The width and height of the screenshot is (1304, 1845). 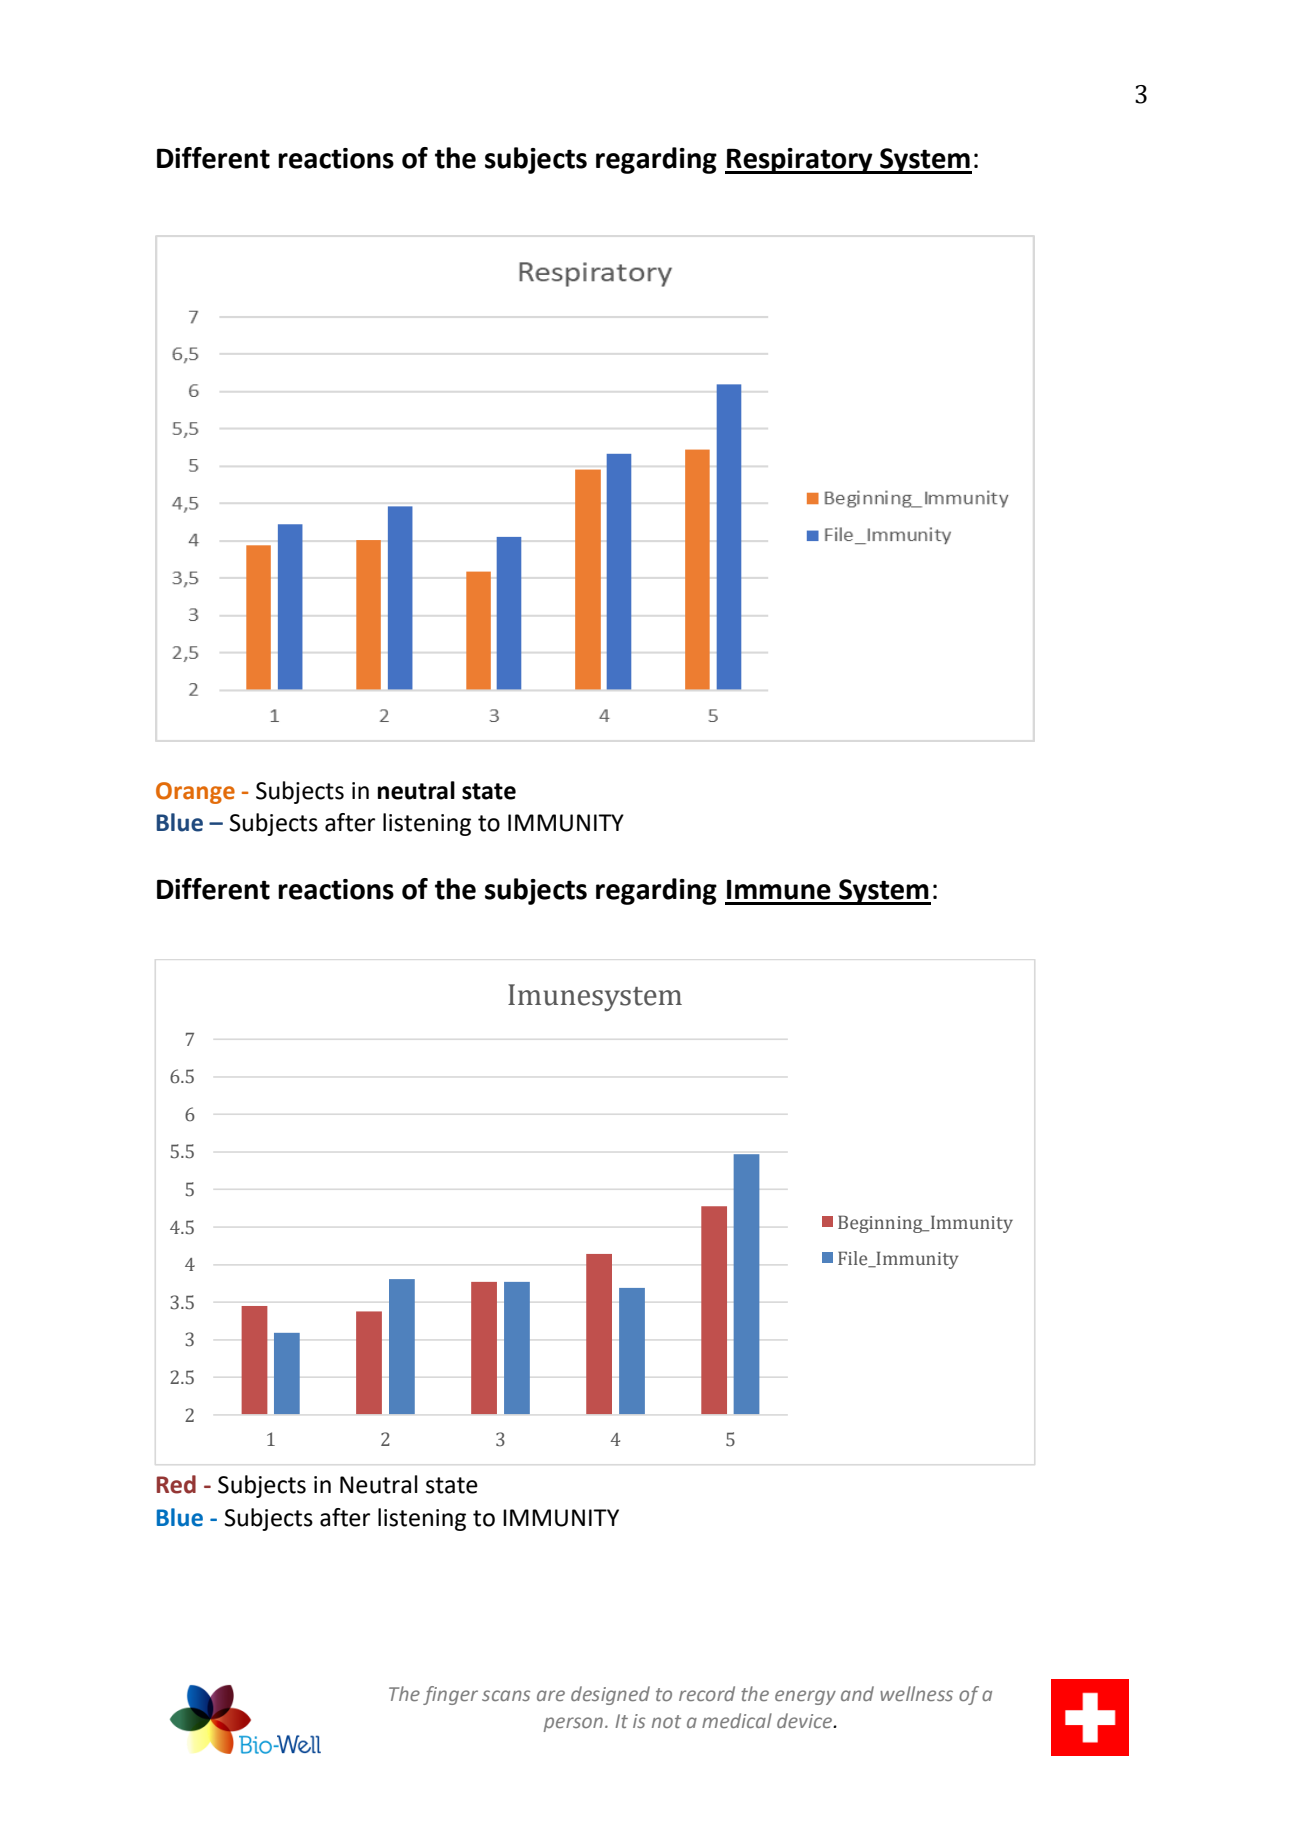 What do you see at coordinates (176, 1484) in the screenshot?
I see `Red` at bounding box center [176, 1484].
